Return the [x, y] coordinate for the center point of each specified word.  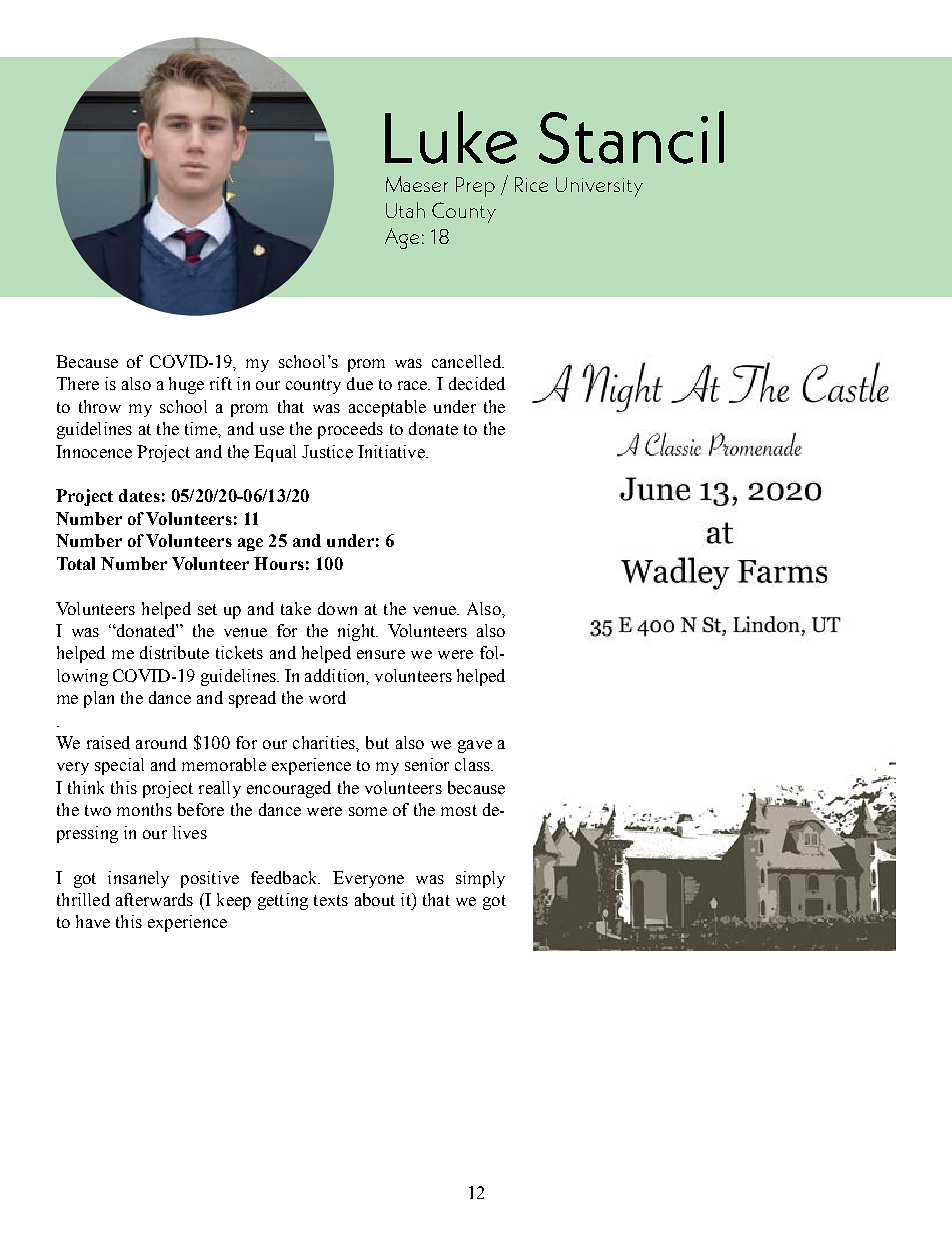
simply [480, 879]
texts [331, 900]
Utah [405, 210]
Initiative [392, 451]
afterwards [154, 899]
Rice [531, 184]
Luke [451, 137]
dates [139, 495]
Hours [279, 563]
